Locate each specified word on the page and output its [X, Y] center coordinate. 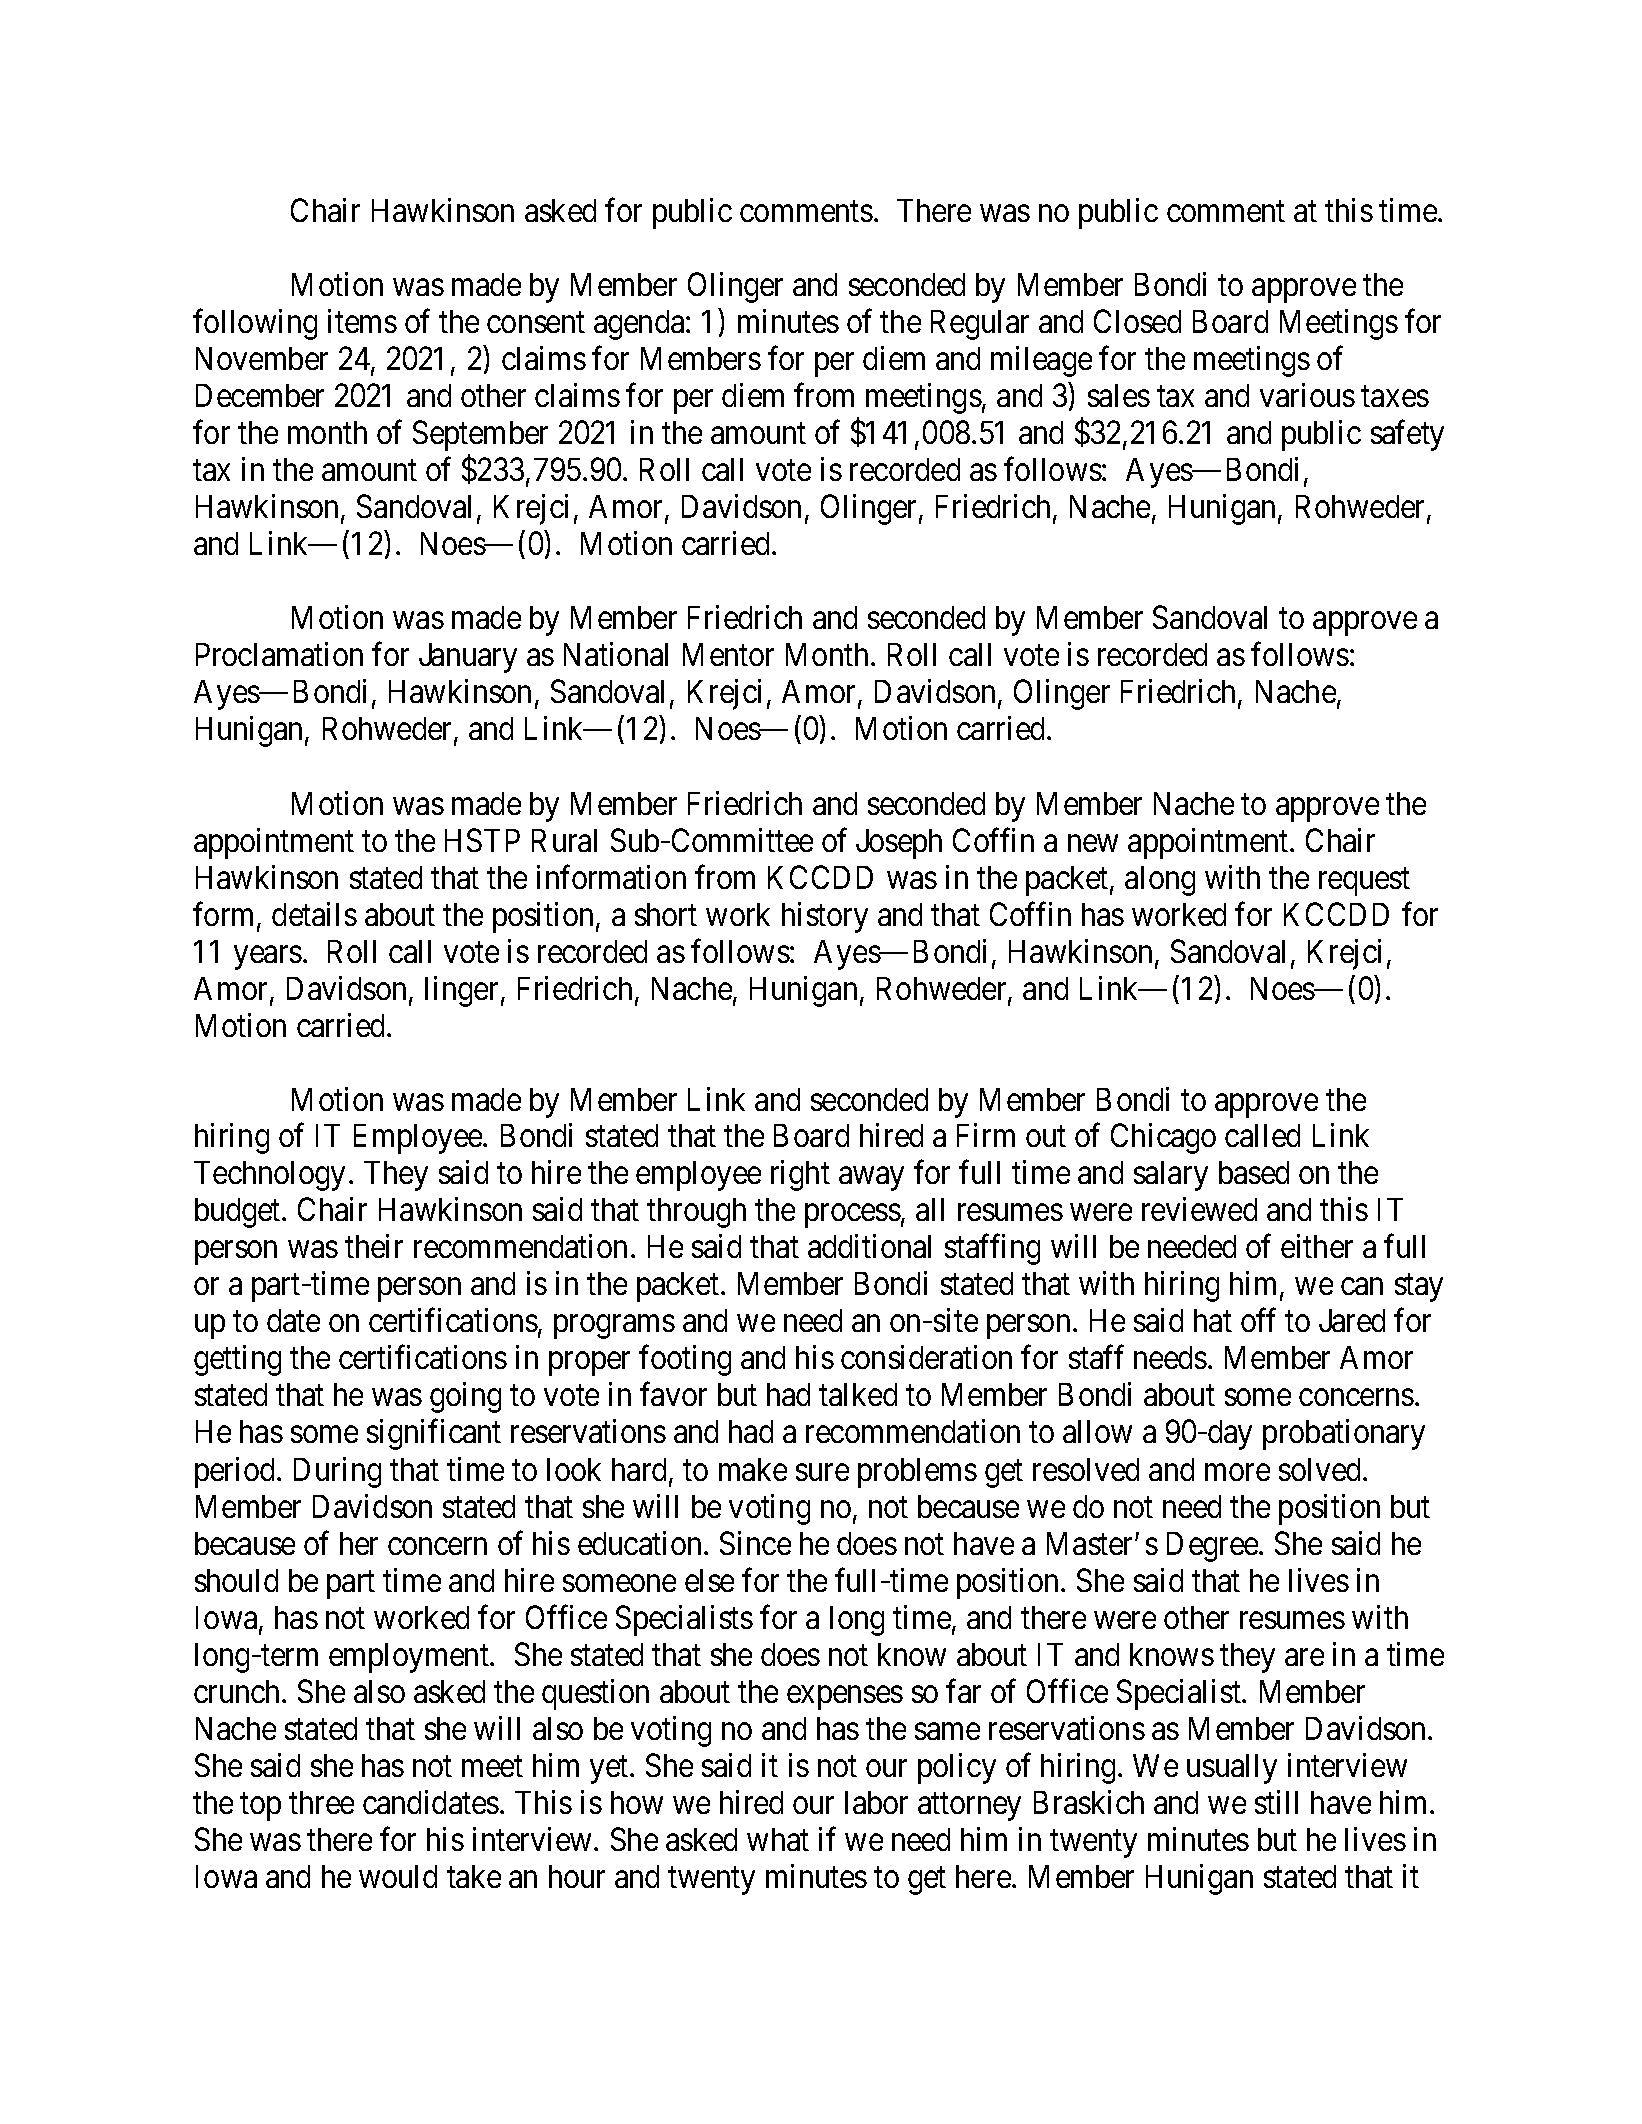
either [1317, 1246]
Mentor [728, 654]
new [1093, 843]
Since [755, 1543]
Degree [1213, 1547]
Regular [980, 325]
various [1307, 395]
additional [869, 1246]
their [374, 1246]
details [314, 914]
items [362, 321]
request [1364, 882]
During [337, 1472]
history [825, 917]
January [468, 658]
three [321, 1802]
